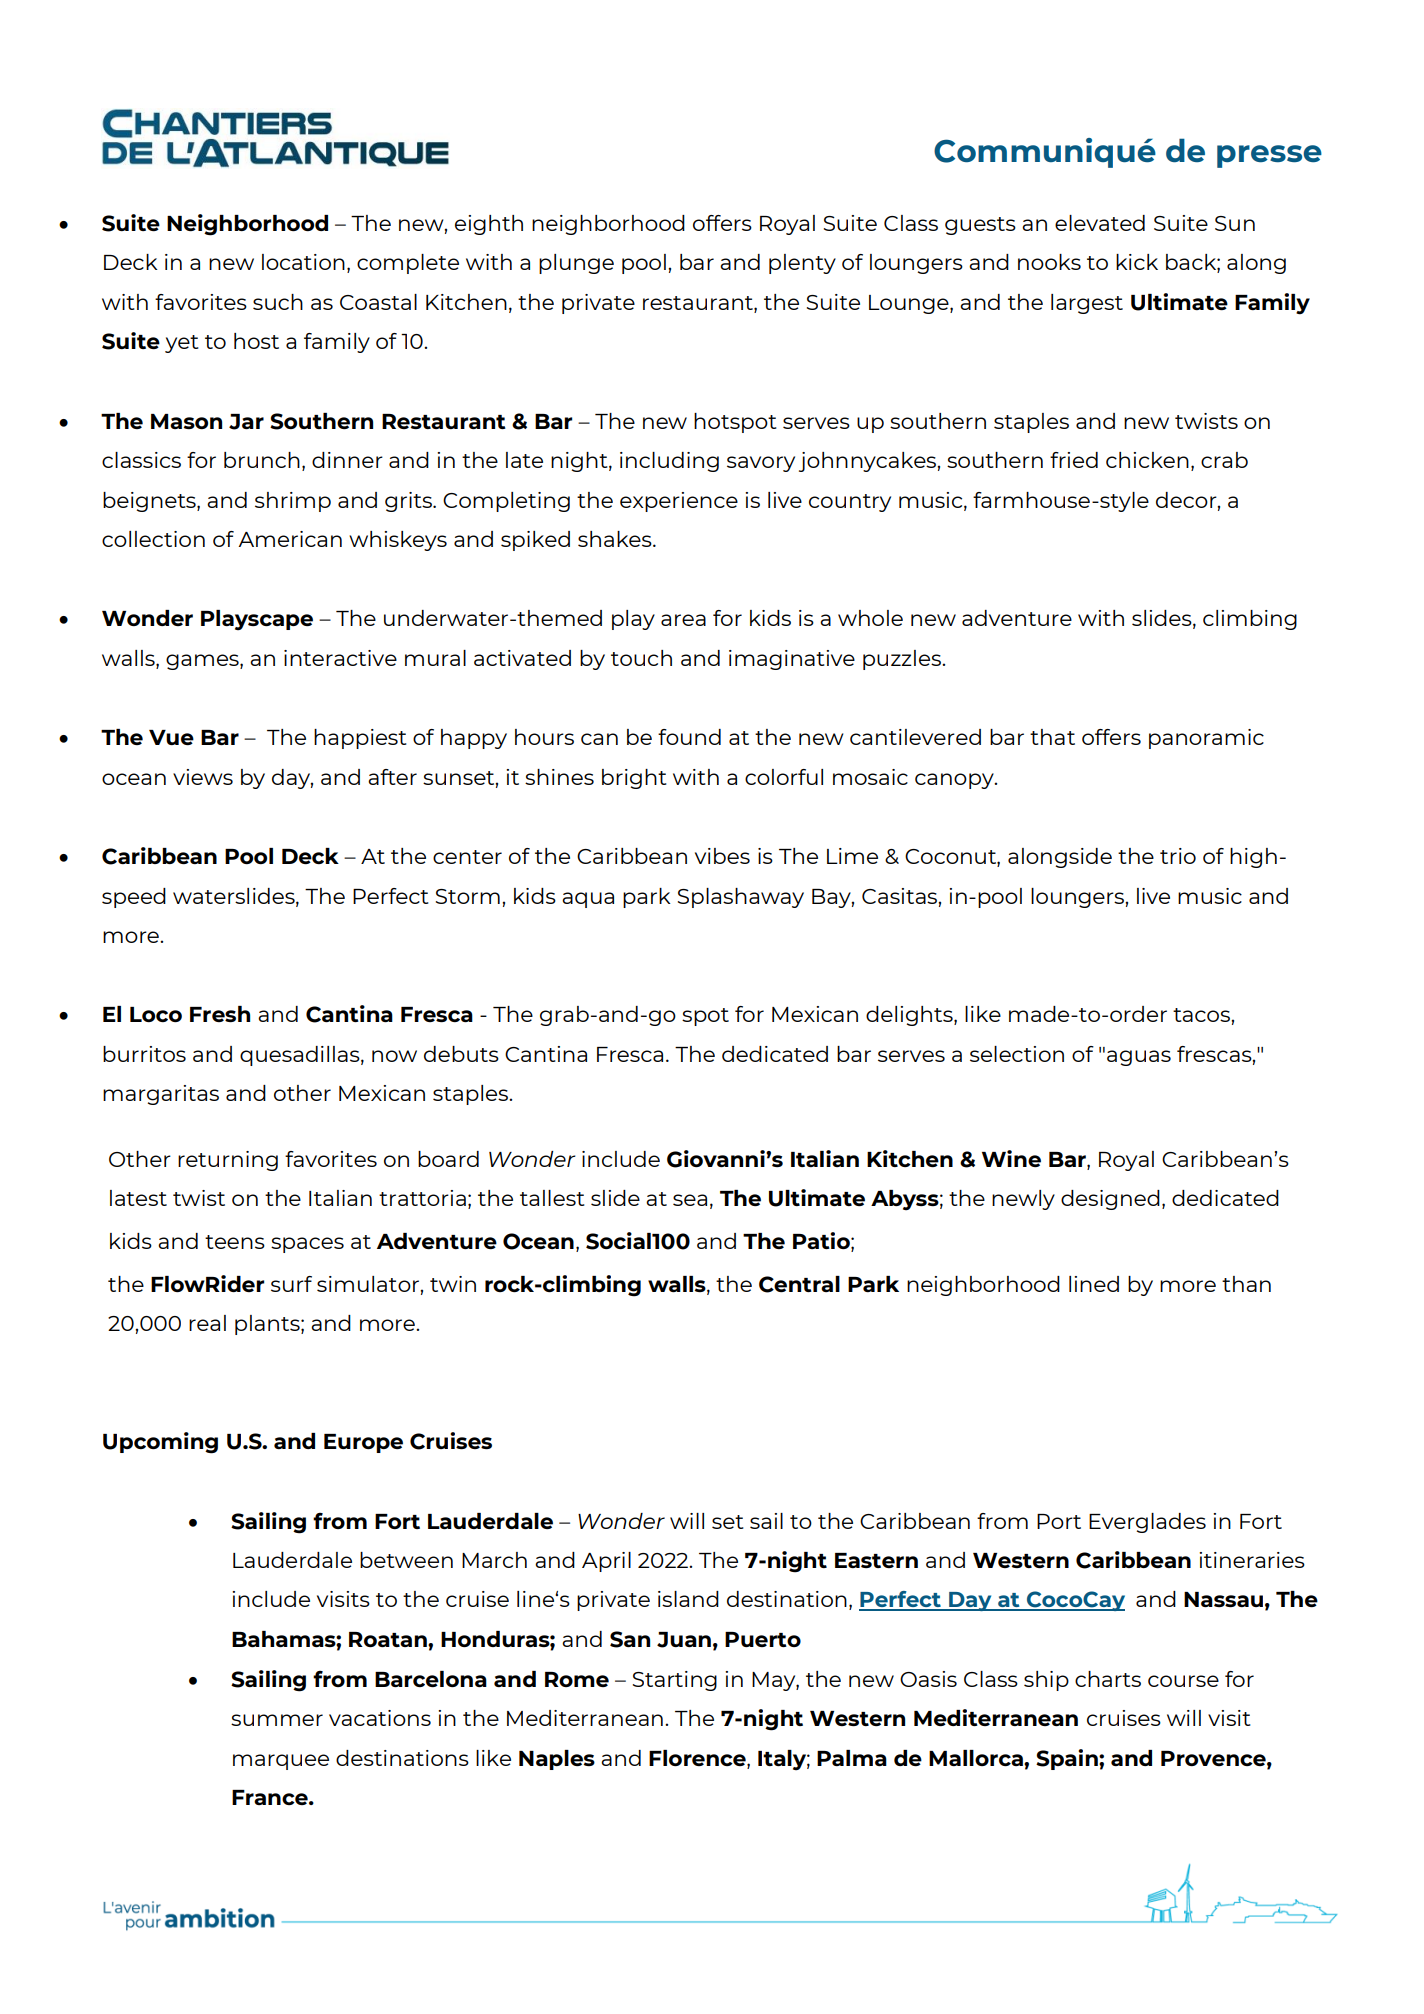  Describe the element at coordinates (277, 1720) in the image. I see `summer` at that location.
